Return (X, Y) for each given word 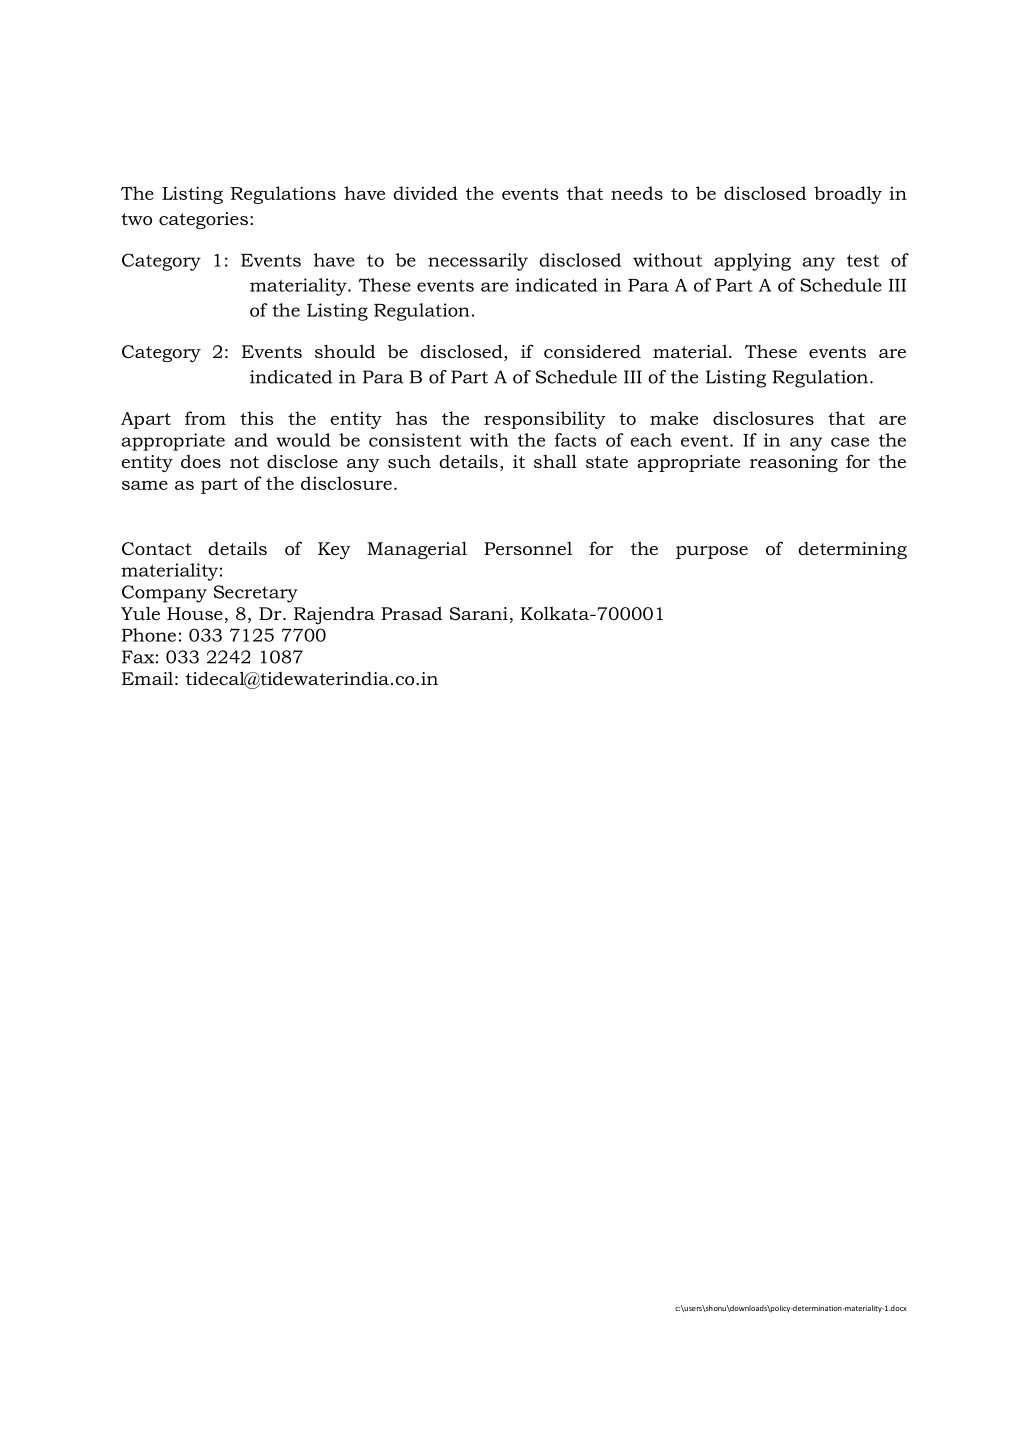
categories (203, 220)
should (345, 351)
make (674, 418)
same (145, 485)
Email (147, 678)
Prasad (411, 613)
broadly (848, 195)
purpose (712, 552)
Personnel (528, 549)
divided (425, 193)
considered (592, 351)
